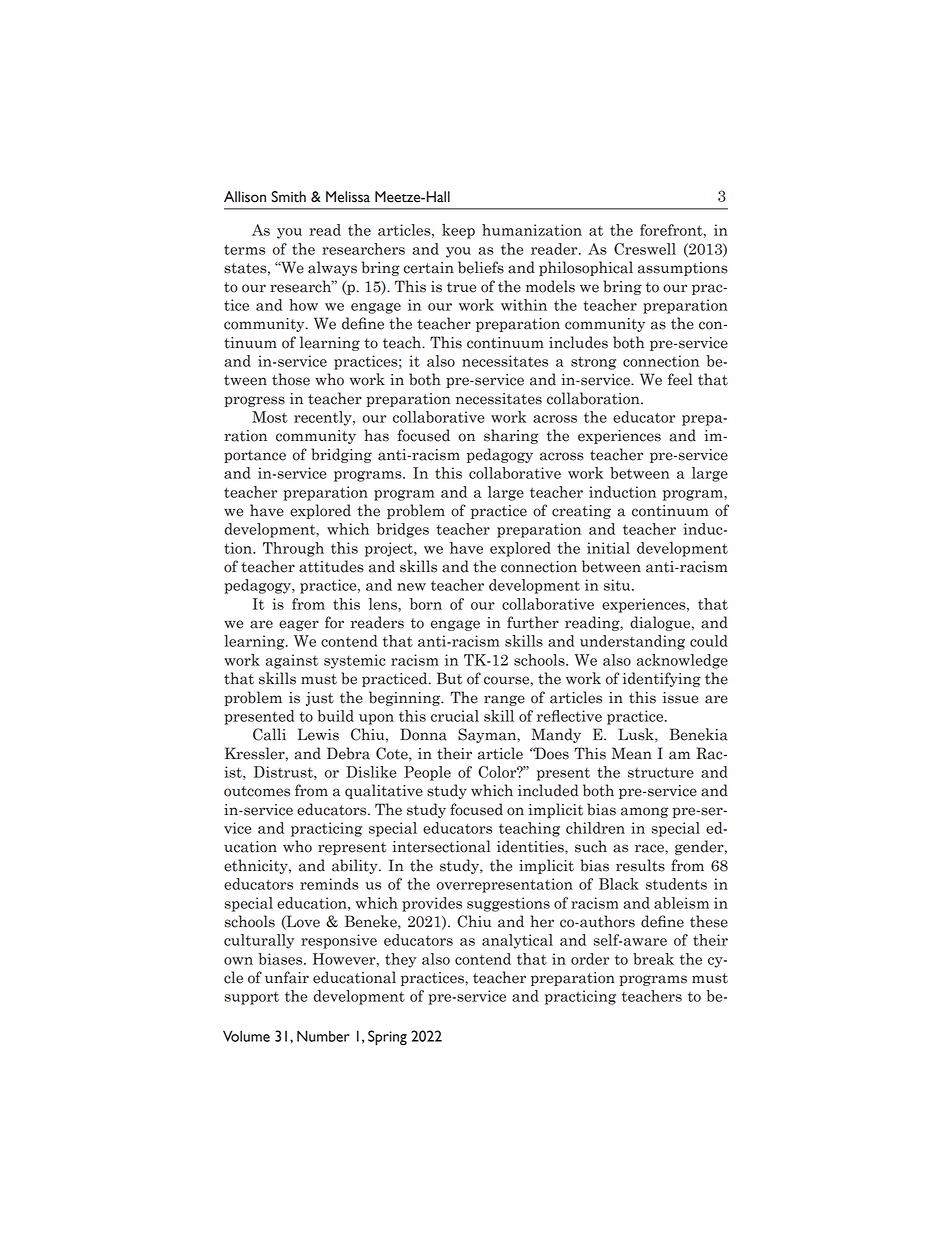  I want to click on keep, so click(458, 231).
